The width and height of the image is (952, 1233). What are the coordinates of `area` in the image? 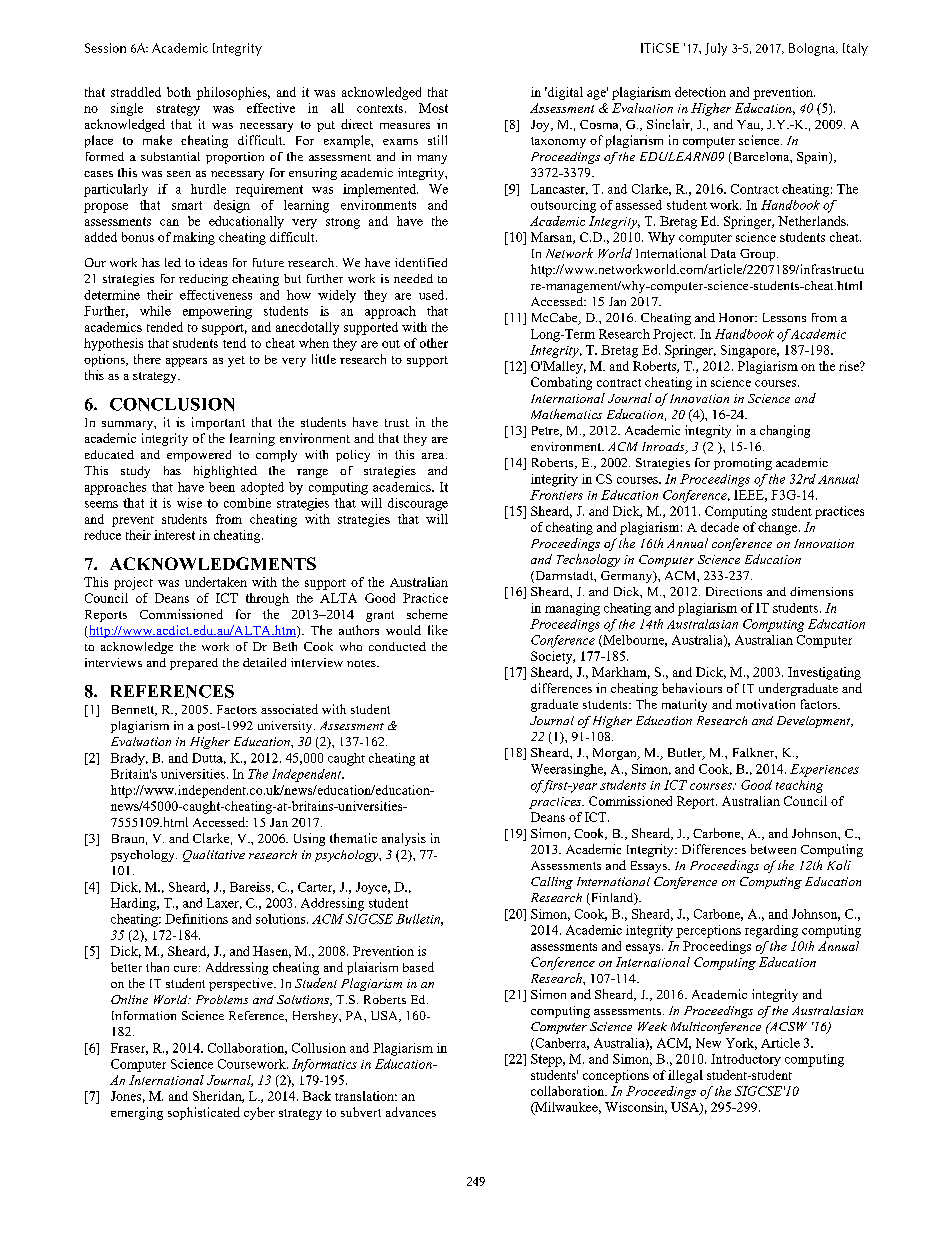 It's located at (434, 456).
